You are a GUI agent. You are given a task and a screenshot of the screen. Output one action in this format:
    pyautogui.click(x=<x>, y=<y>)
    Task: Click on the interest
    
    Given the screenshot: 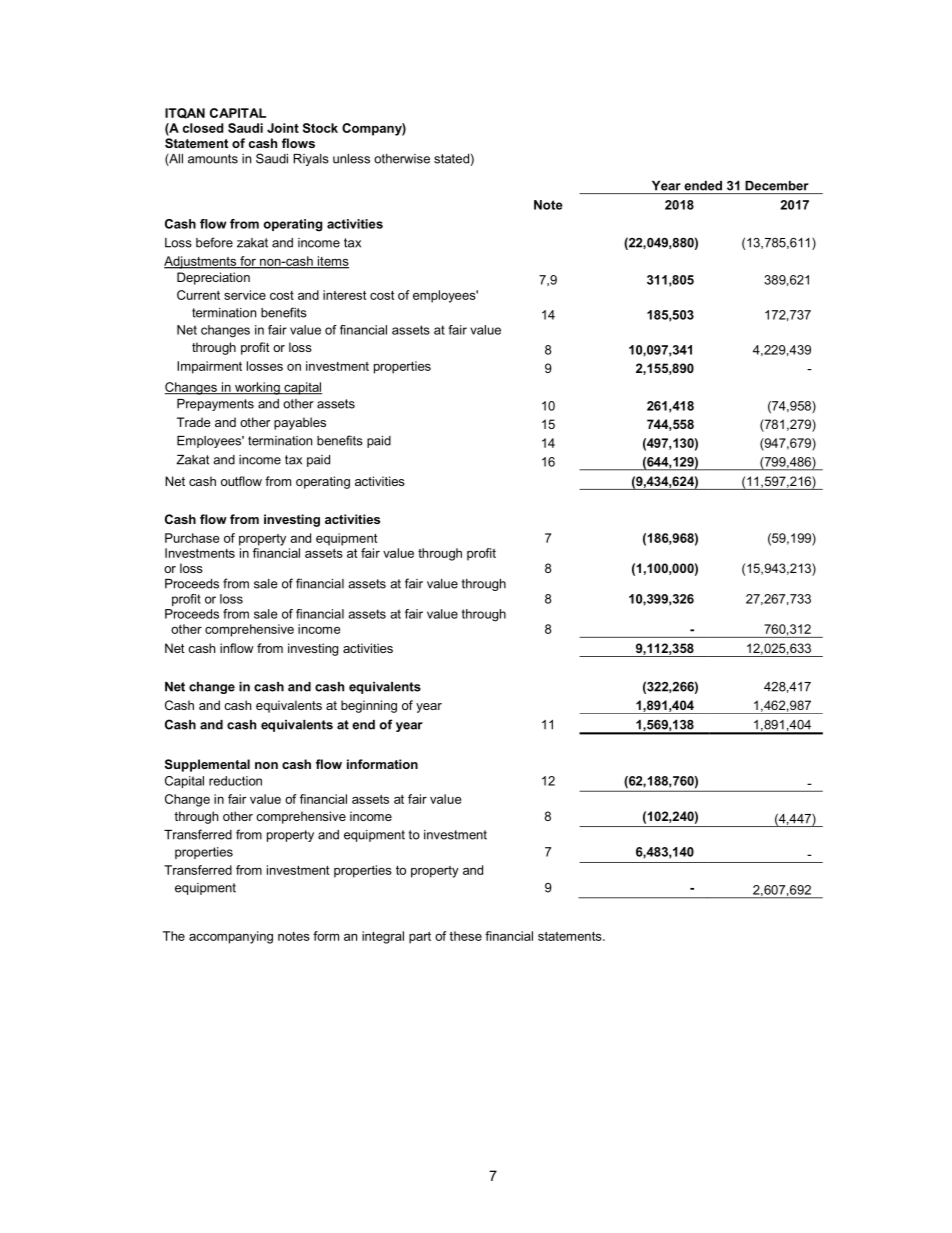 What is the action you would take?
    pyautogui.click(x=344, y=295)
